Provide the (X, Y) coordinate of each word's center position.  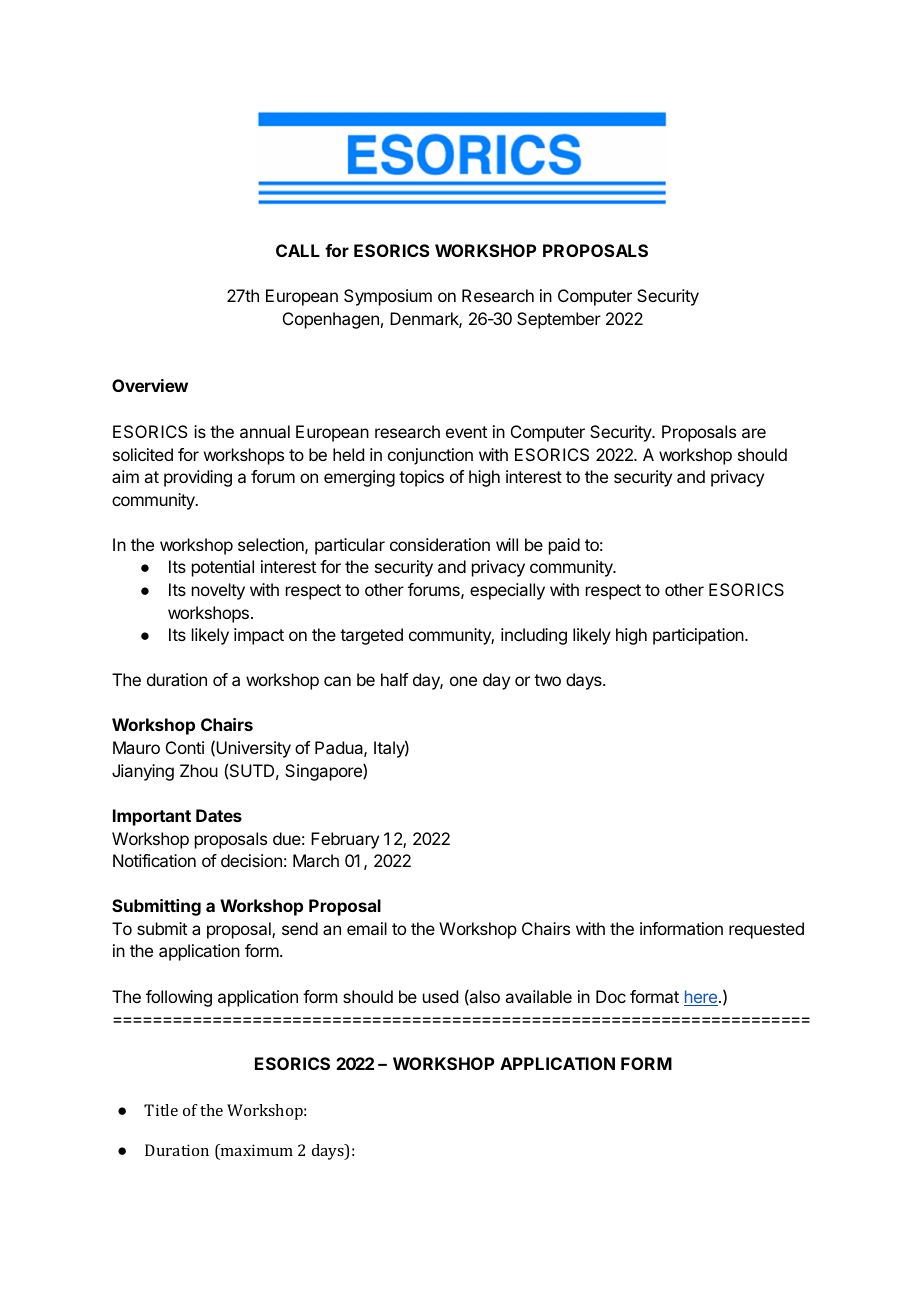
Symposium (388, 297)
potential (223, 568)
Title (161, 1110)
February (345, 840)
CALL (298, 250)
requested (766, 930)
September (559, 320)
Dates (219, 815)
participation (698, 636)
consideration (440, 544)
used (440, 996)
